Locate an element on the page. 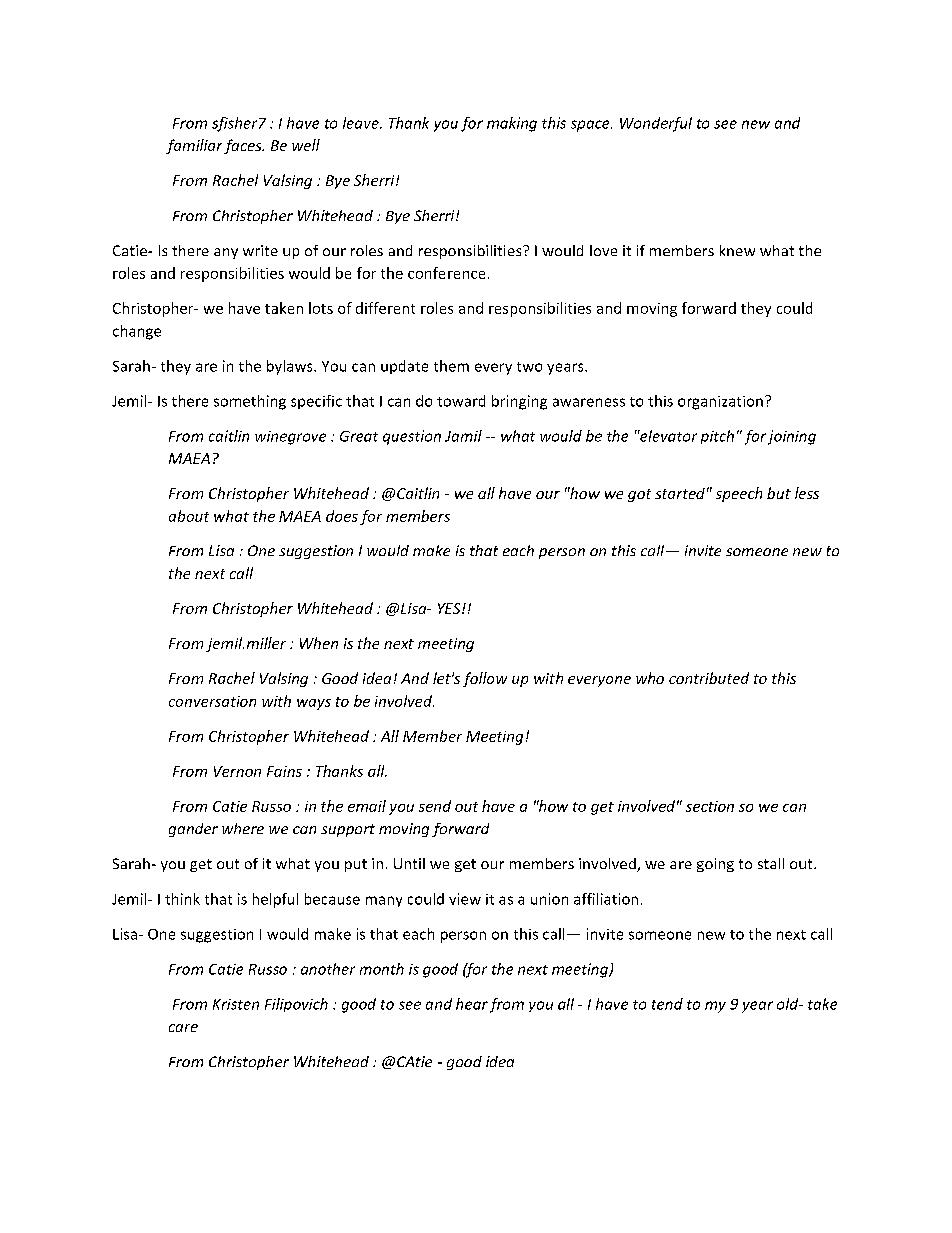 Image resolution: width=952 pixels, height=1233 pixels. contributed is located at coordinates (709, 678).
